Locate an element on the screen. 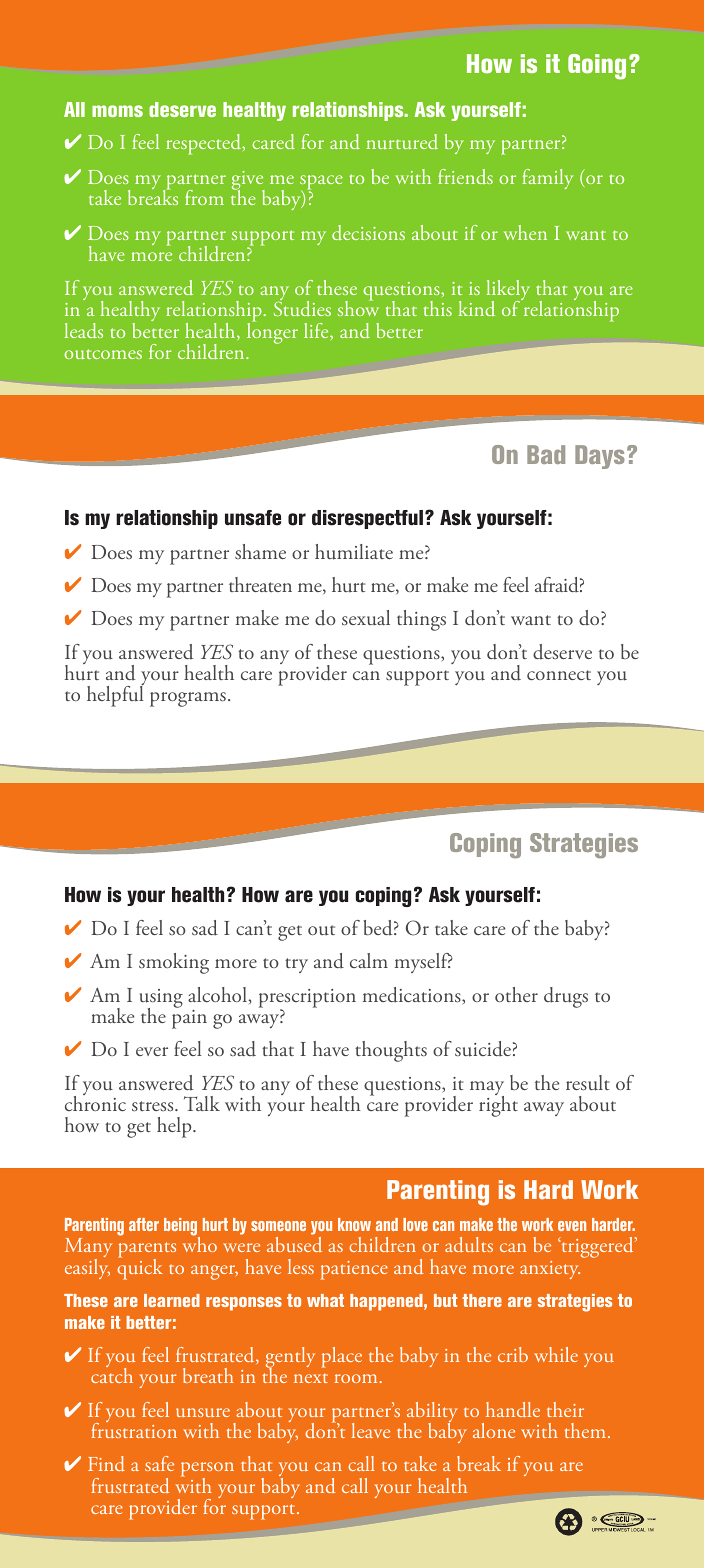  programs is located at coordinates (188, 699).
